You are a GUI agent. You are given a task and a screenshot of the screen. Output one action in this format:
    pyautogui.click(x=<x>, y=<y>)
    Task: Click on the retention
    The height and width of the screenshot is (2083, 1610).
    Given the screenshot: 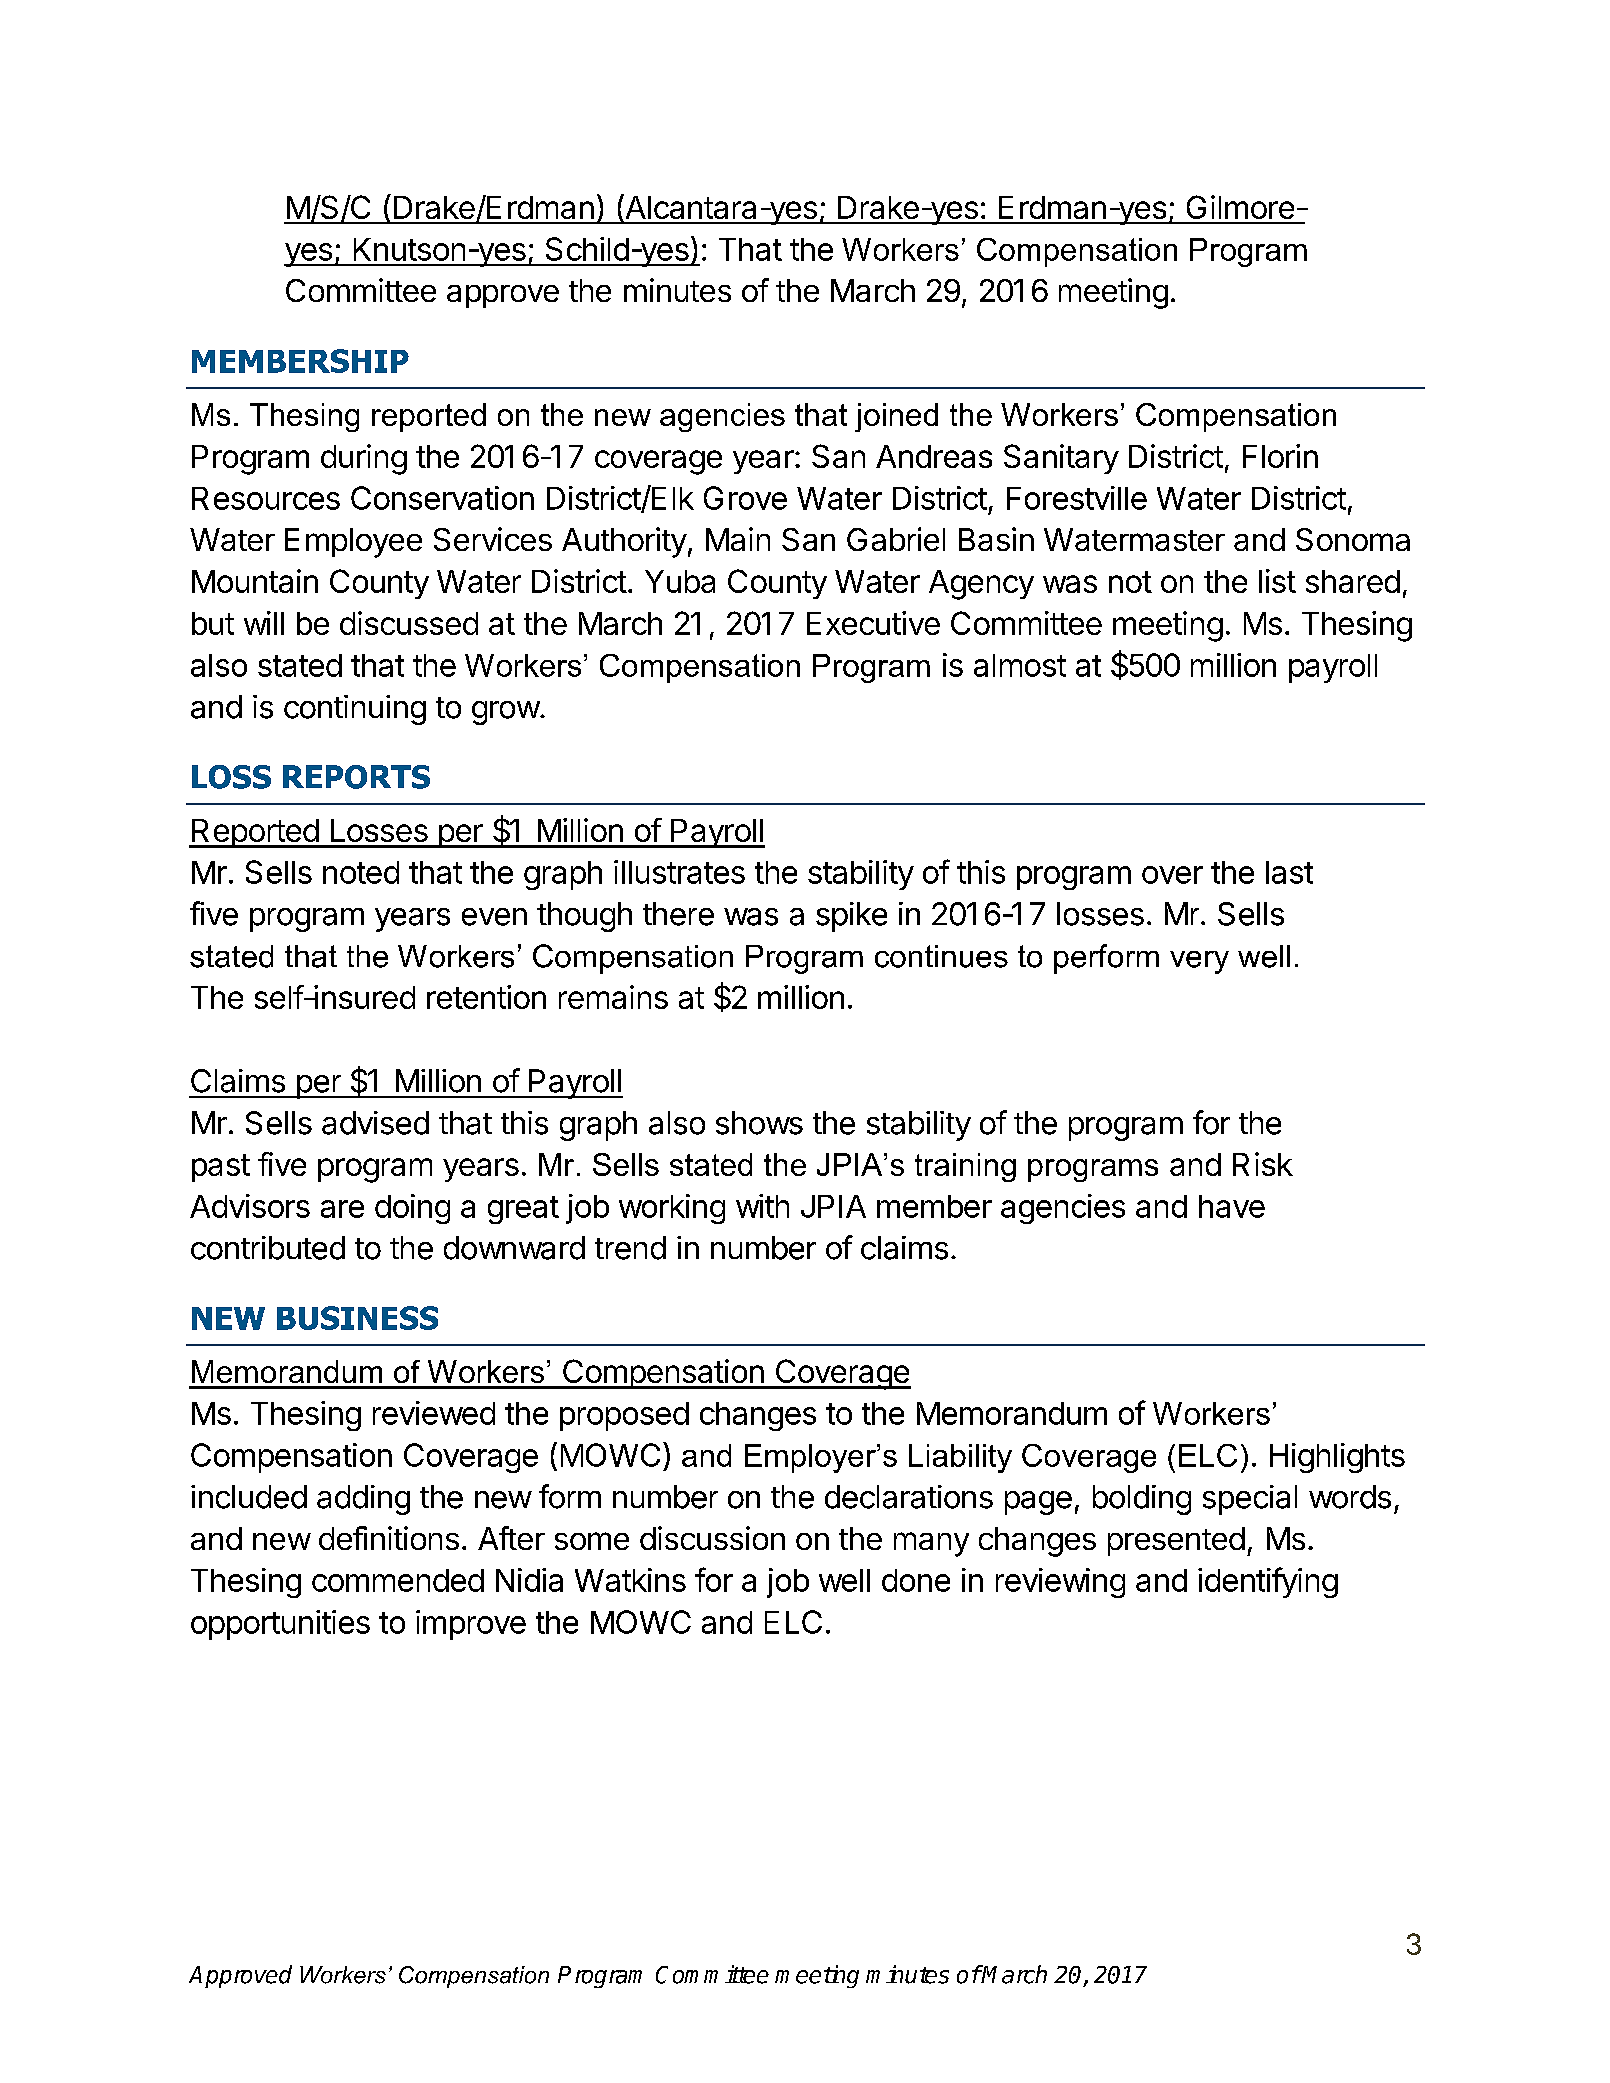 What is the action you would take?
    pyautogui.click(x=486, y=997)
